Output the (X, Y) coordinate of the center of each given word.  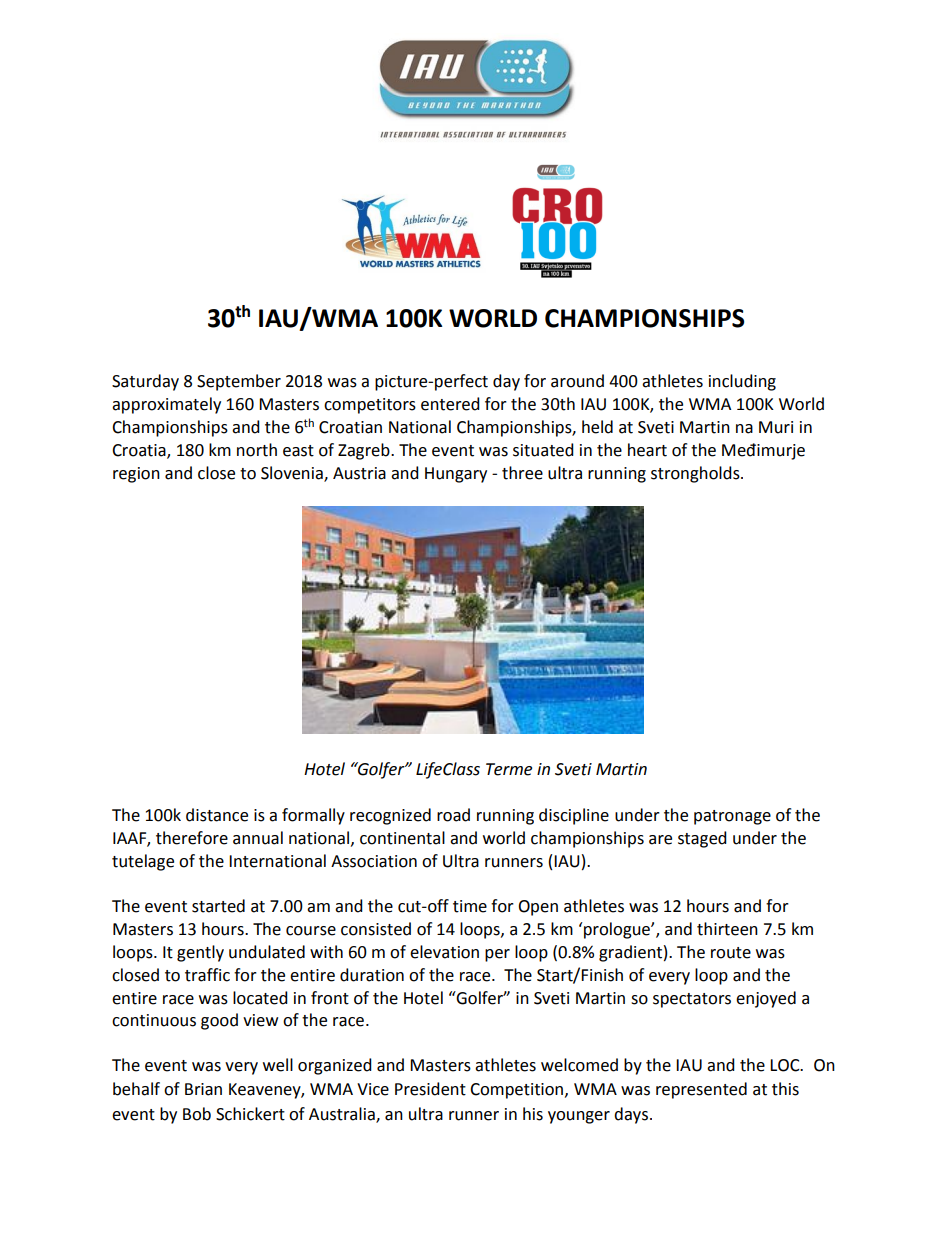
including (742, 382)
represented (701, 1090)
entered (450, 404)
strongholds (696, 474)
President (430, 1089)
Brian (203, 1089)
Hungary (456, 475)
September (239, 382)
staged (702, 839)
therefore (192, 838)
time (470, 906)
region (136, 475)
